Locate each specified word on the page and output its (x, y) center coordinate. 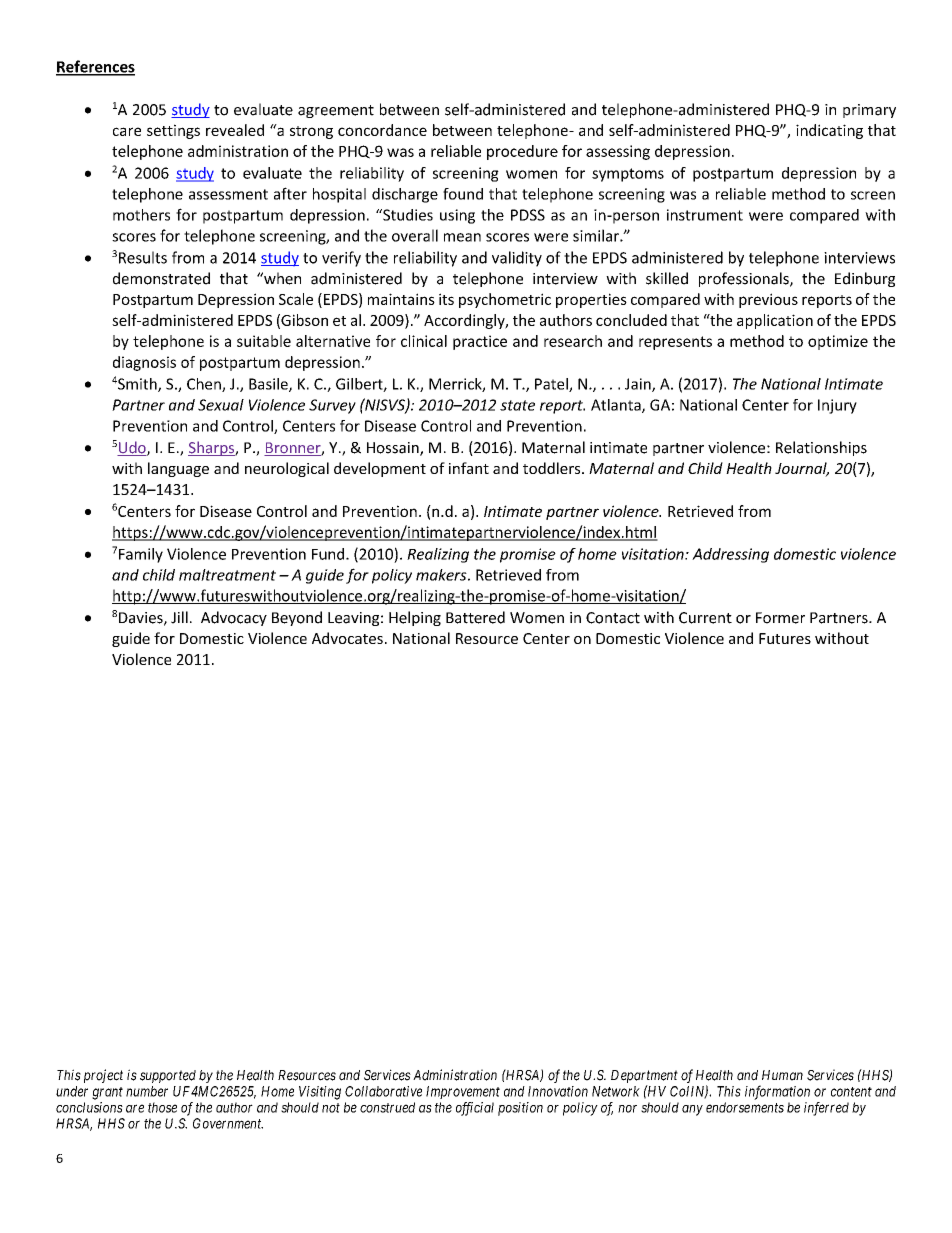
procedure (522, 152)
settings (173, 131)
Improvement (463, 1092)
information (777, 1092)
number (147, 1091)
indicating (829, 131)
